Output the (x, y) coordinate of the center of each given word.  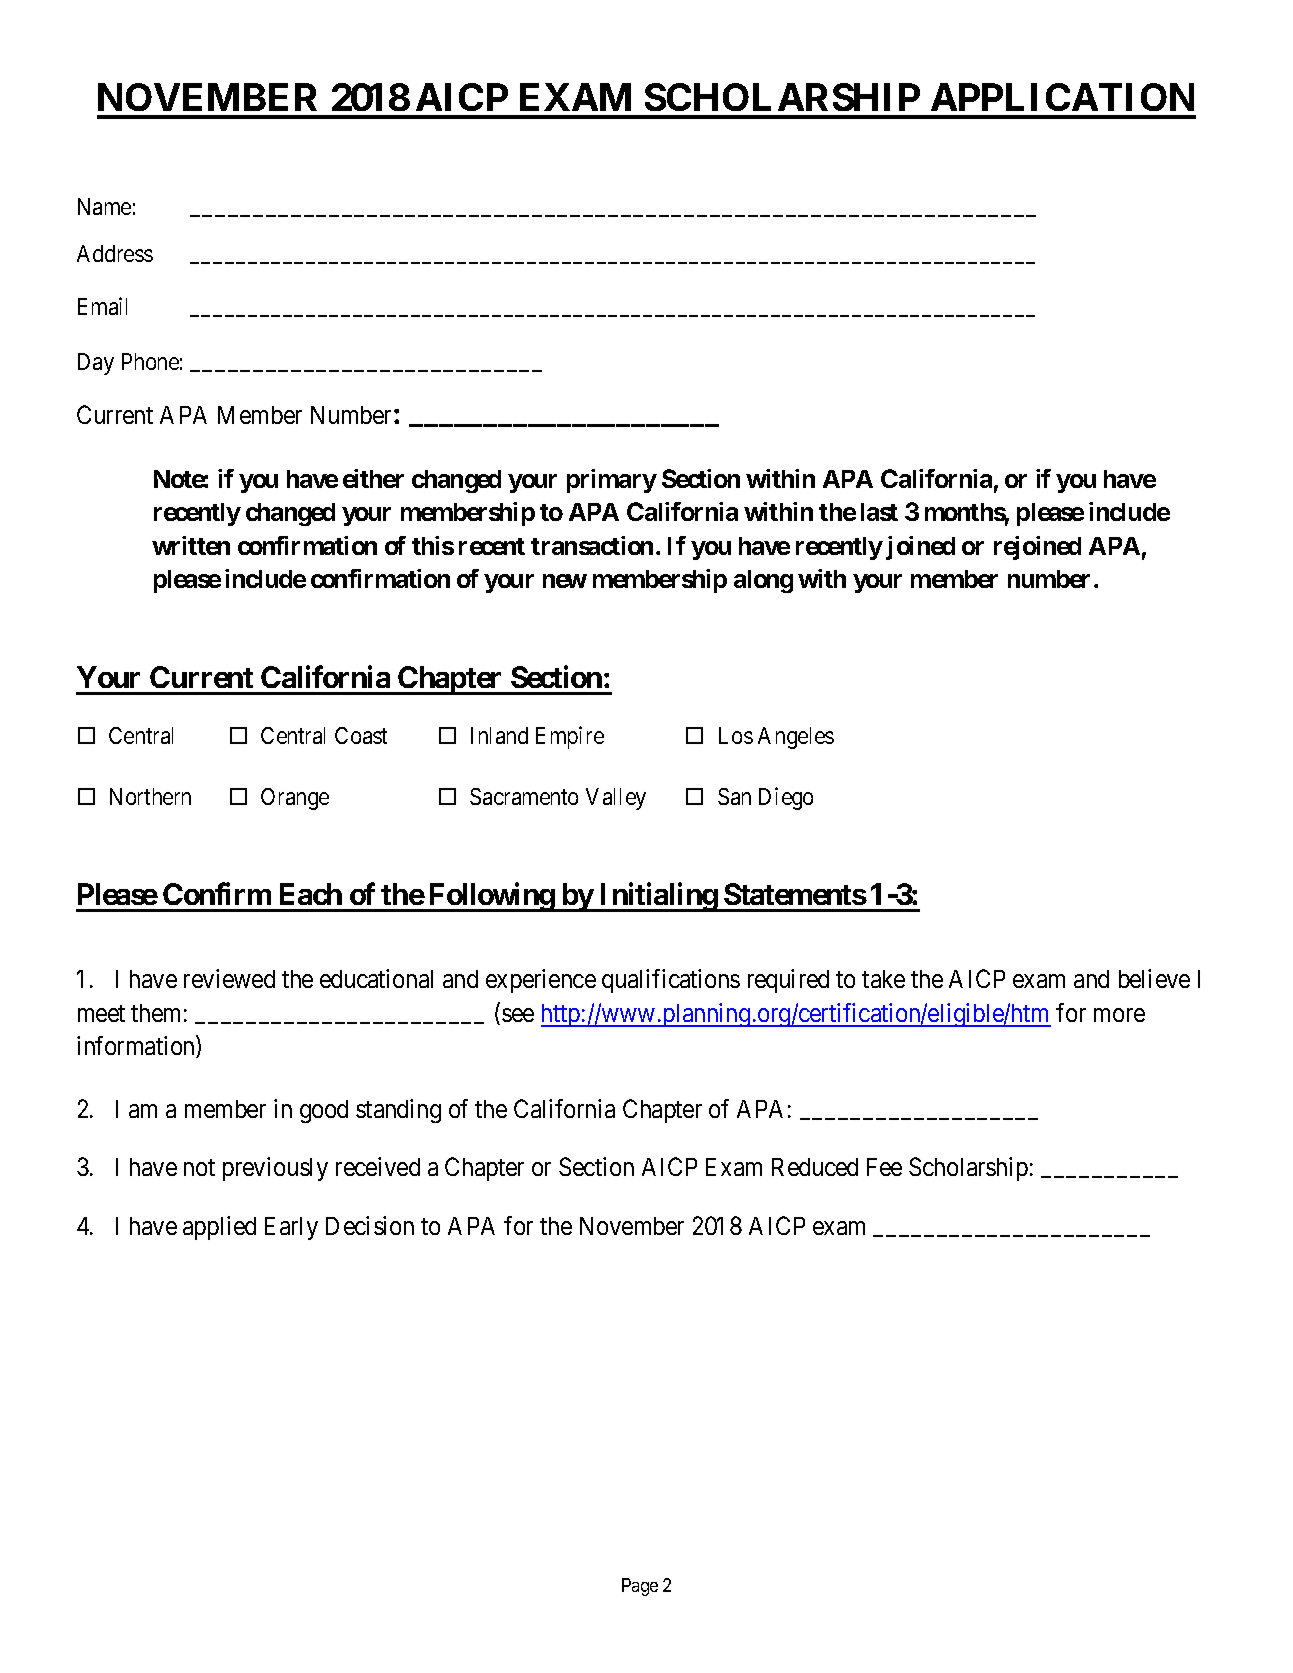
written (191, 545)
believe (1154, 978)
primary (612, 481)
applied (219, 1228)
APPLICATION (1062, 97)
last (879, 512)
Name (104, 206)
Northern (150, 796)
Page (640, 1587)
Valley (616, 799)
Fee (884, 1167)
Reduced (815, 1167)
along (763, 581)
